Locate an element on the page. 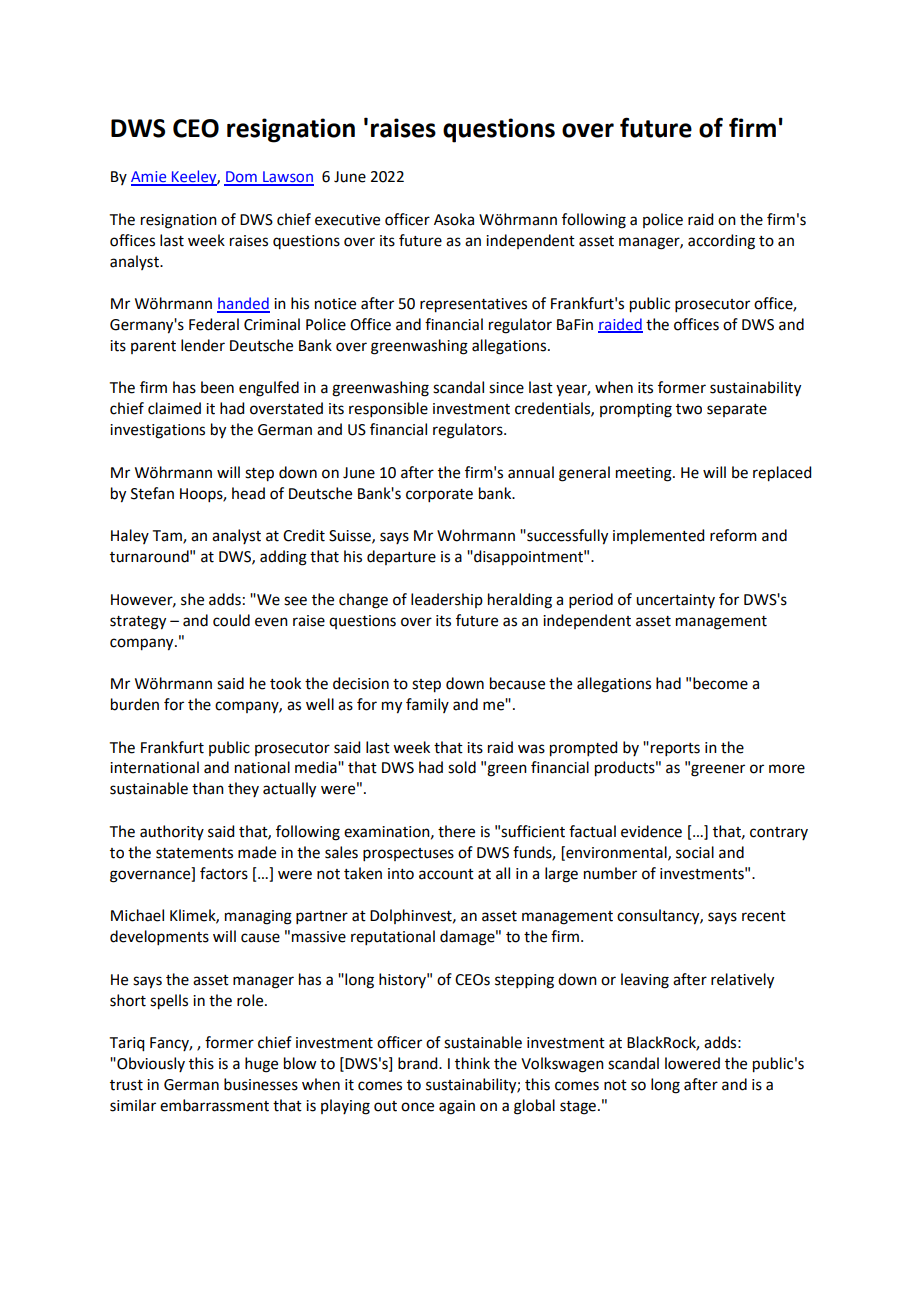 This image has height=1308, width=924. according is located at coordinates (721, 242).
